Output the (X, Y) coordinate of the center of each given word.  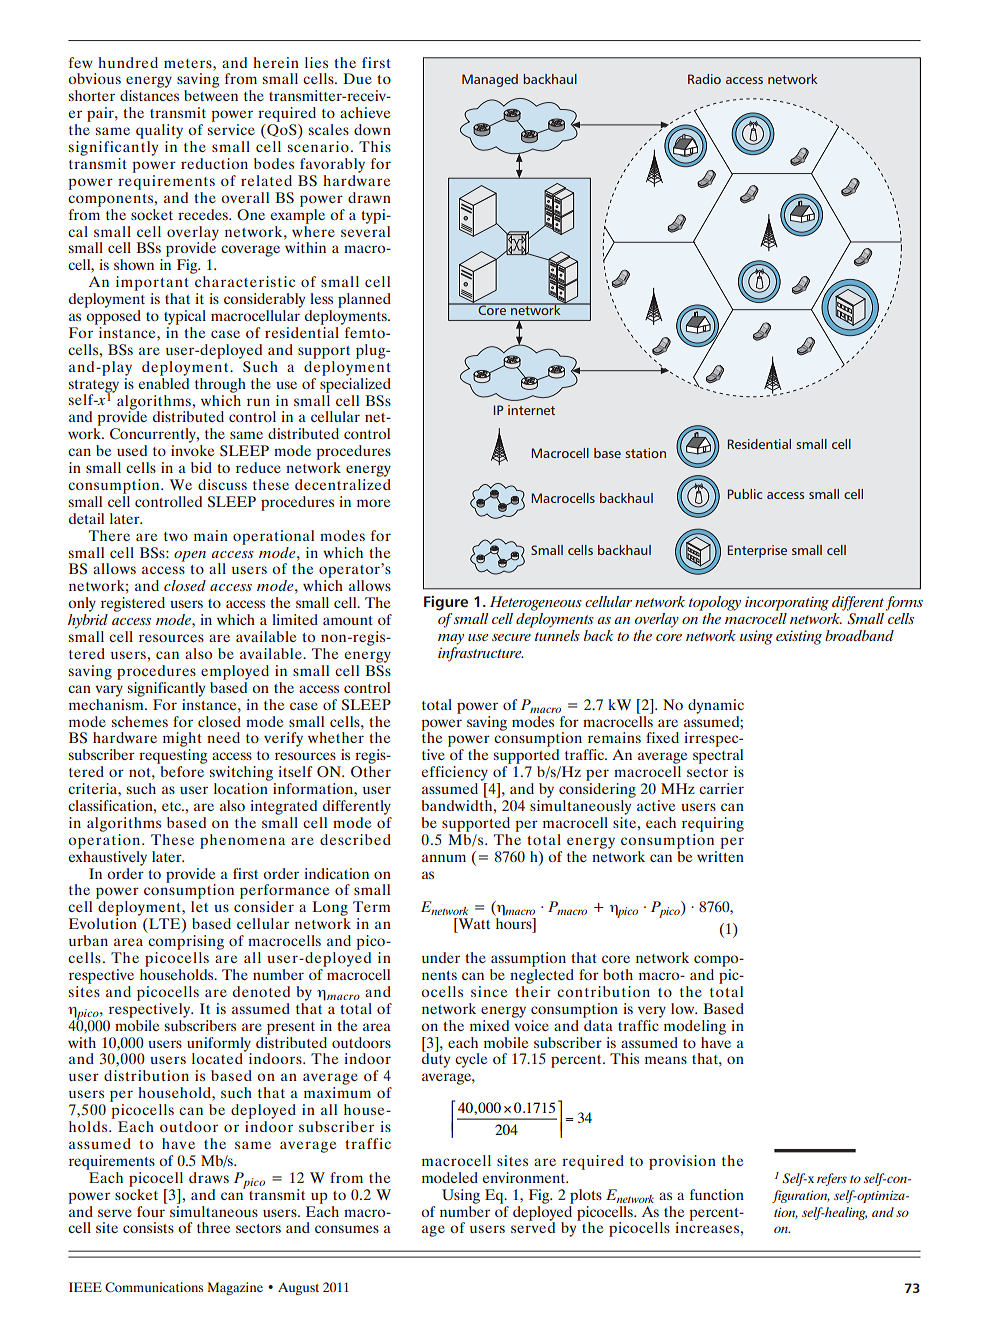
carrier (721, 788)
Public (744, 494)
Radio (704, 79)
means (666, 1060)
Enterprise (757, 551)
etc (172, 806)
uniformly (219, 1045)
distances (149, 95)
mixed (489, 1025)
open (190, 556)
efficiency (455, 773)
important (152, 283)
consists (148, 1227)
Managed (490, 80)
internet (531, 410)
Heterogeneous (536, 603)
